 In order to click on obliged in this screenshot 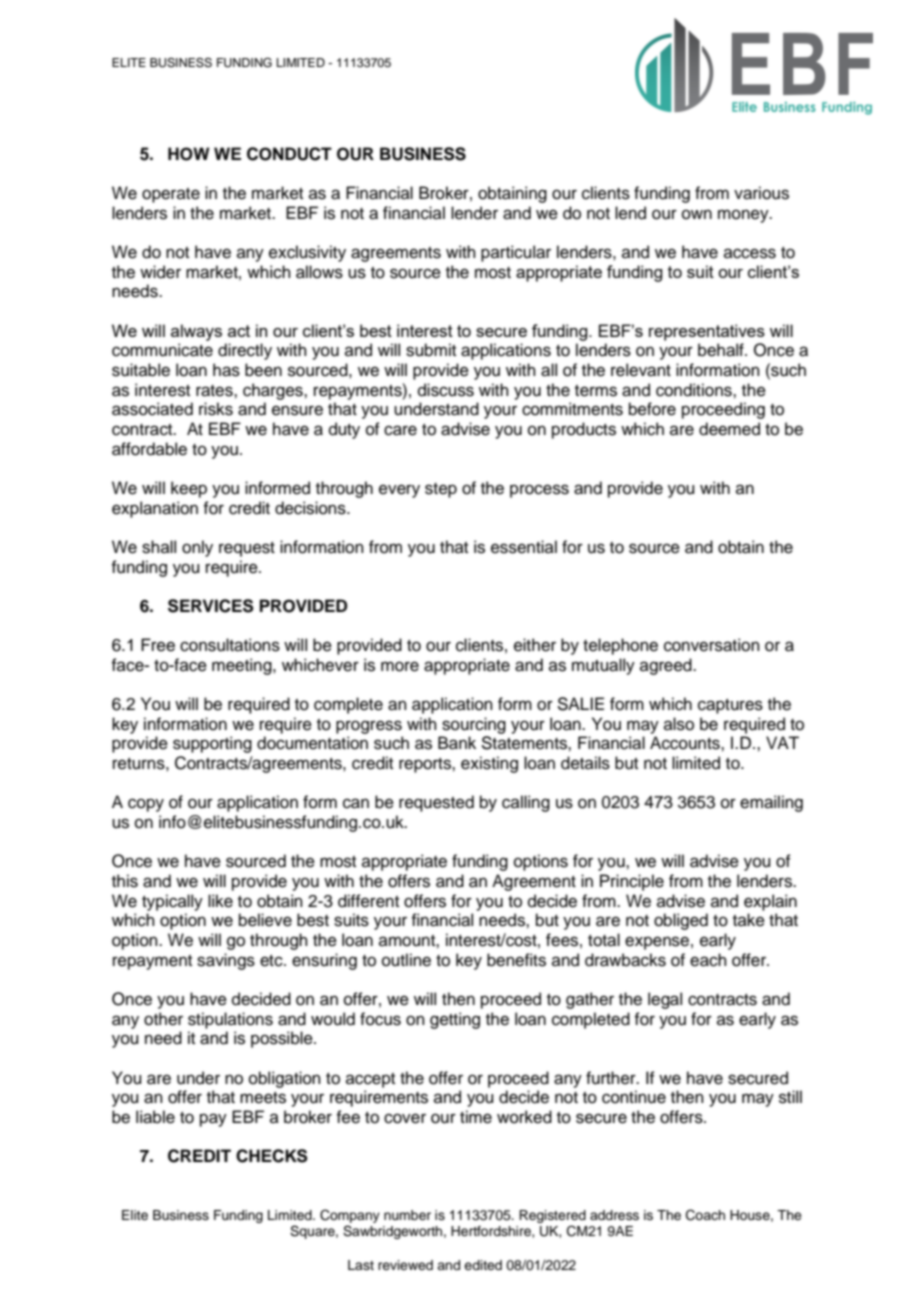, I will do `click(681, 921)`.
